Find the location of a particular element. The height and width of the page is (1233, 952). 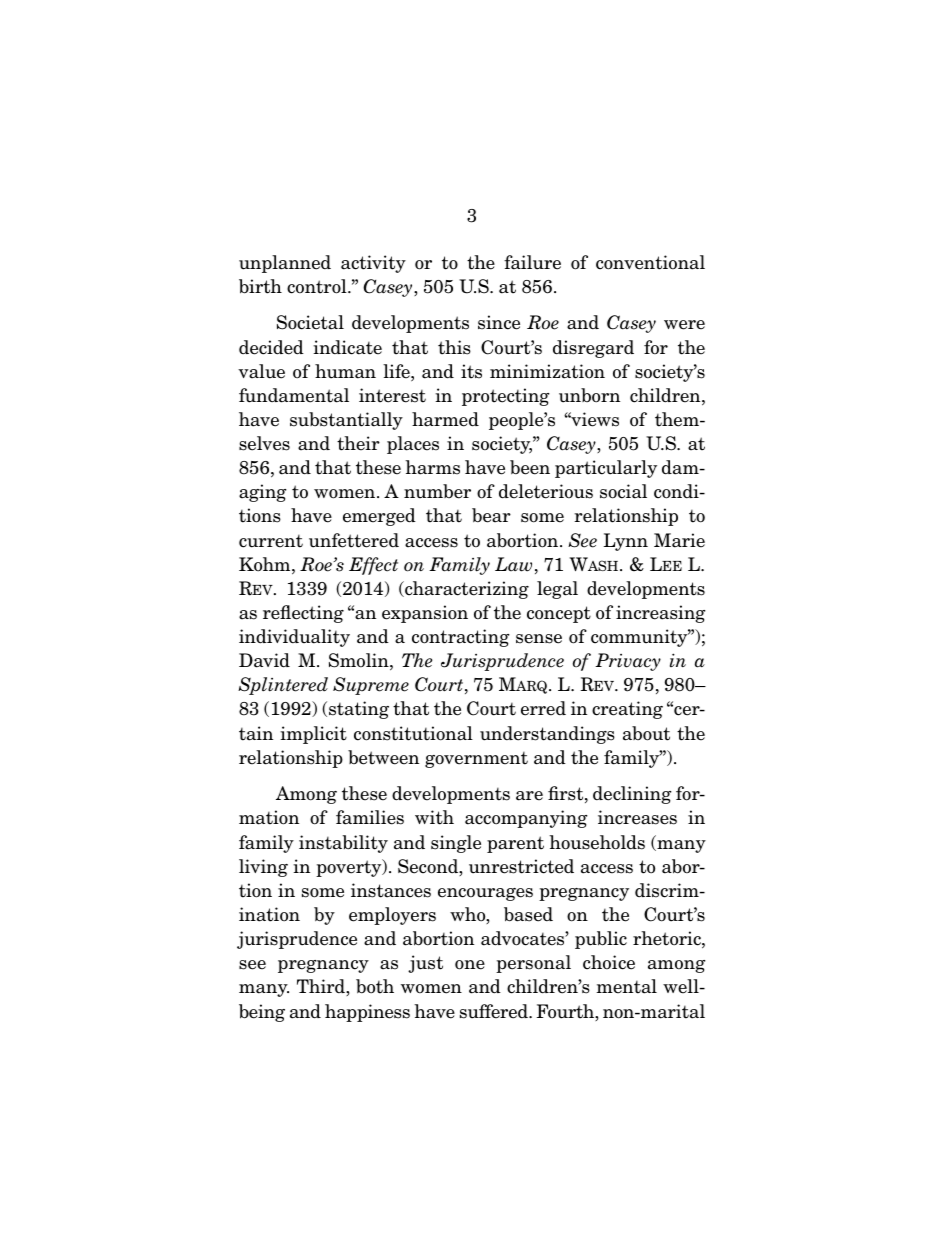

since is located at coordinates (499, 322).
